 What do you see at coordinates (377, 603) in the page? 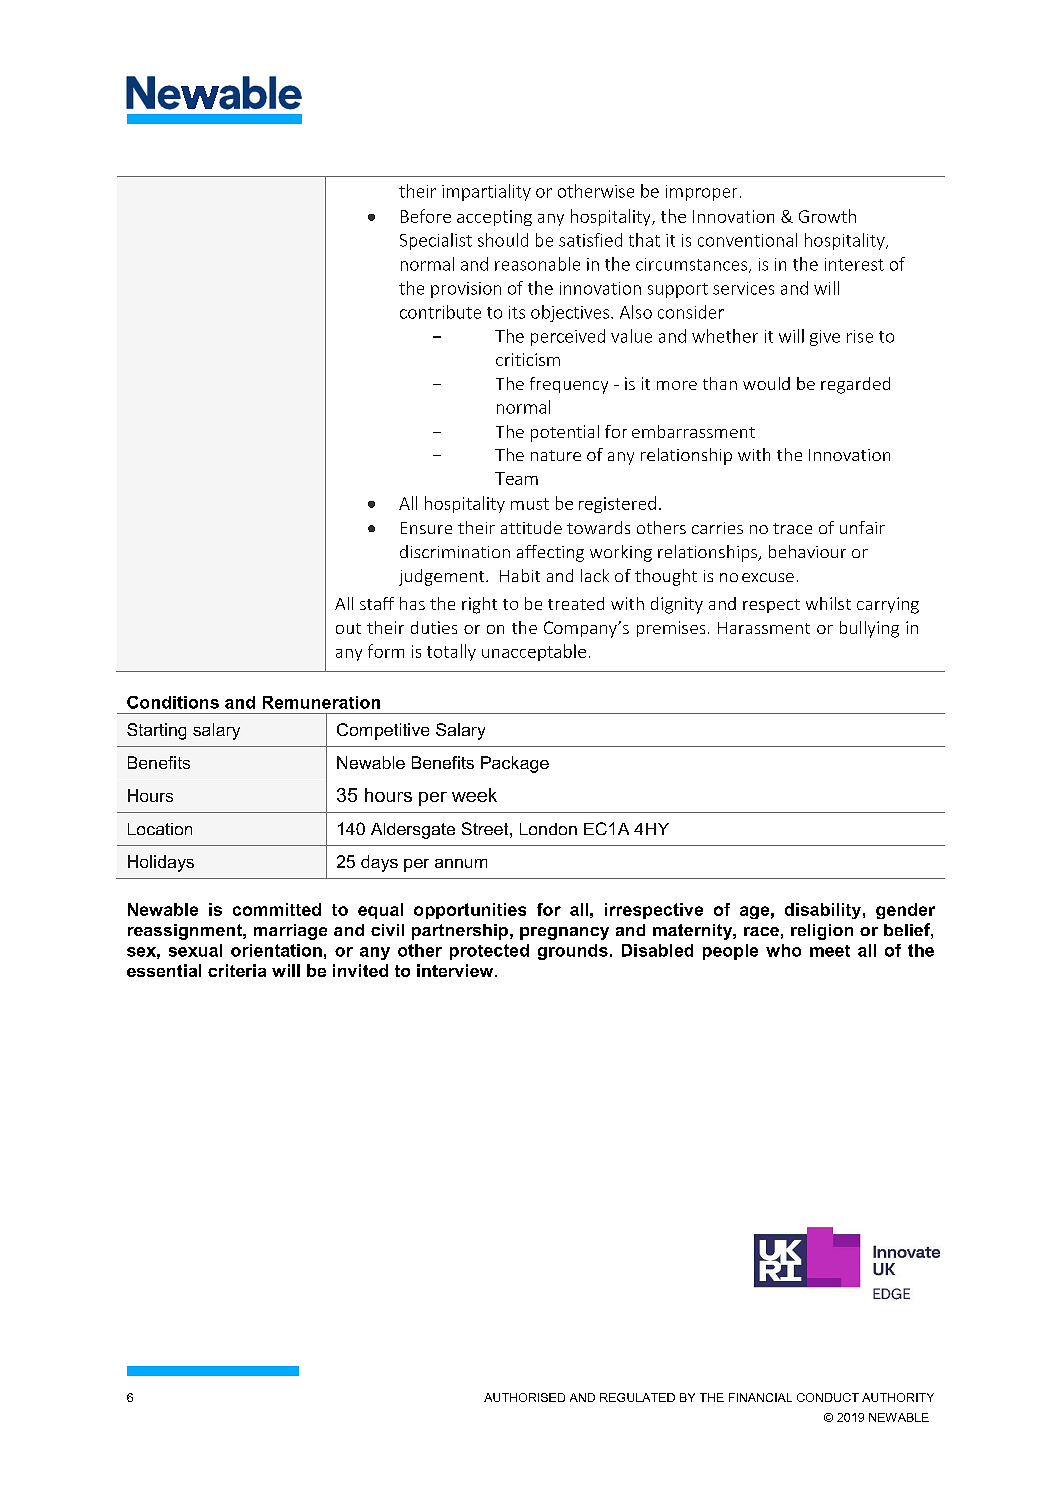
I see `staff` at bounding box center [377, 603].
